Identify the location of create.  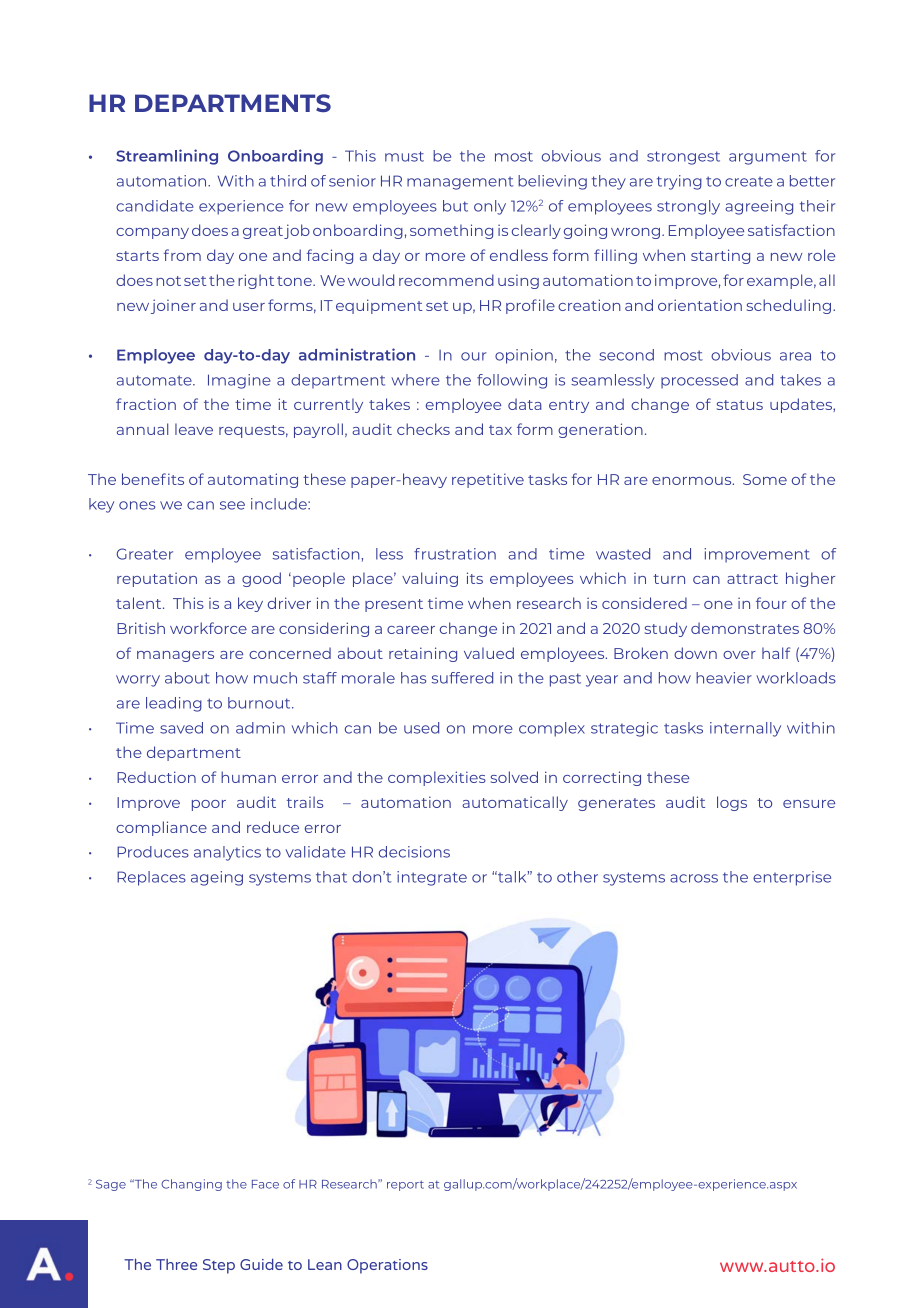
(749, 182).
